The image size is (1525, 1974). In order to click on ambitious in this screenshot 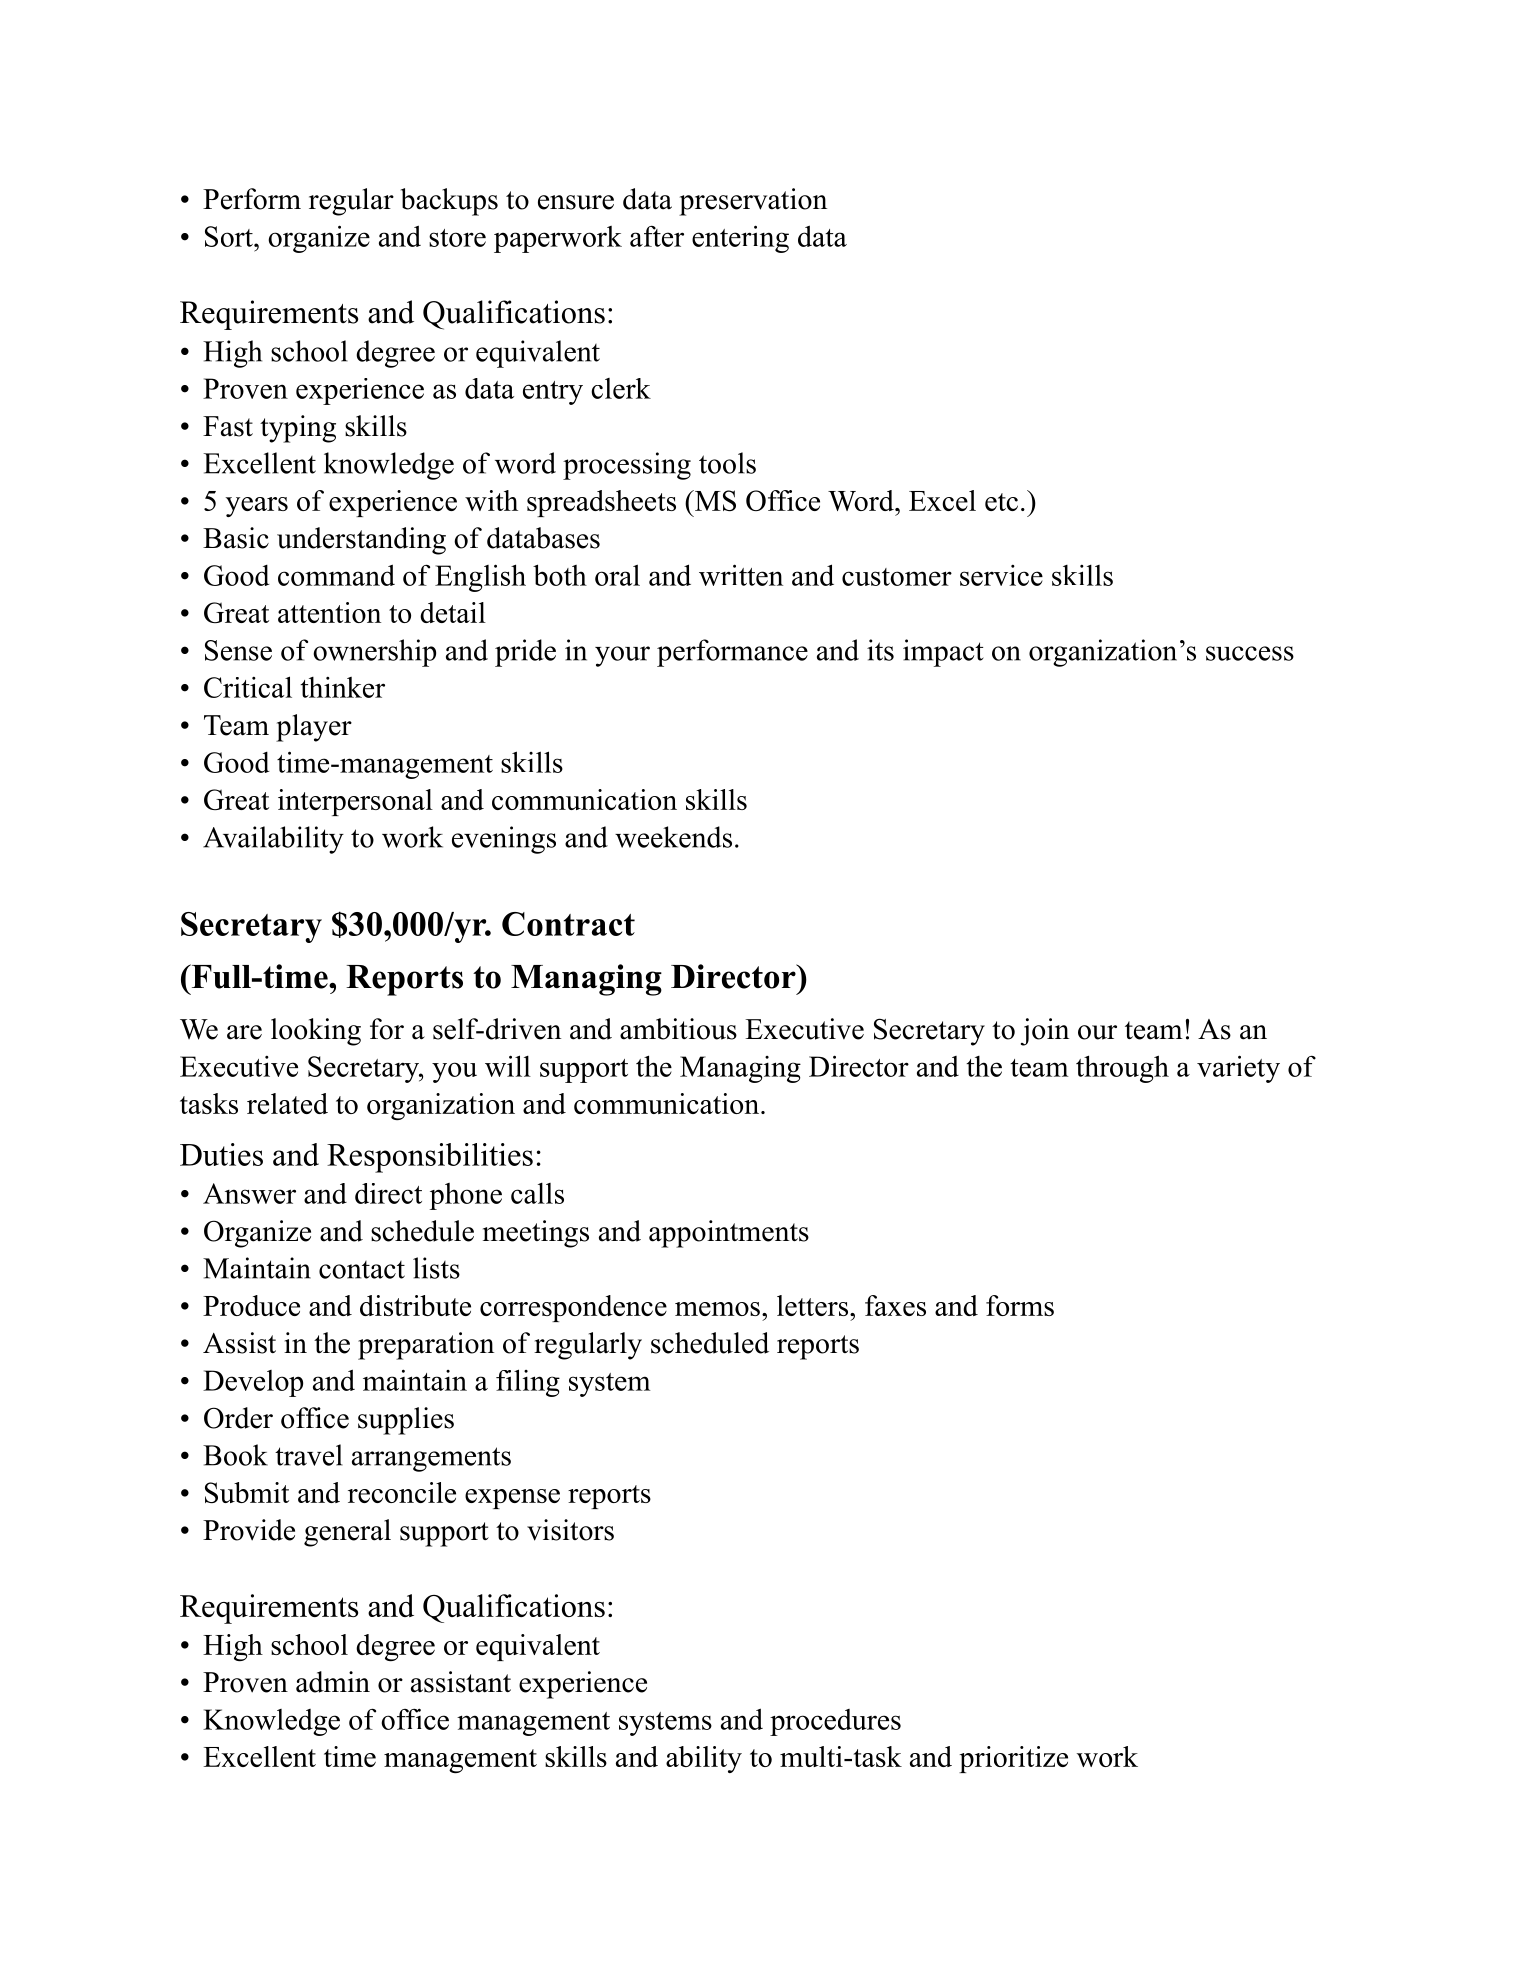, I will do `click(678, 1029)`.
